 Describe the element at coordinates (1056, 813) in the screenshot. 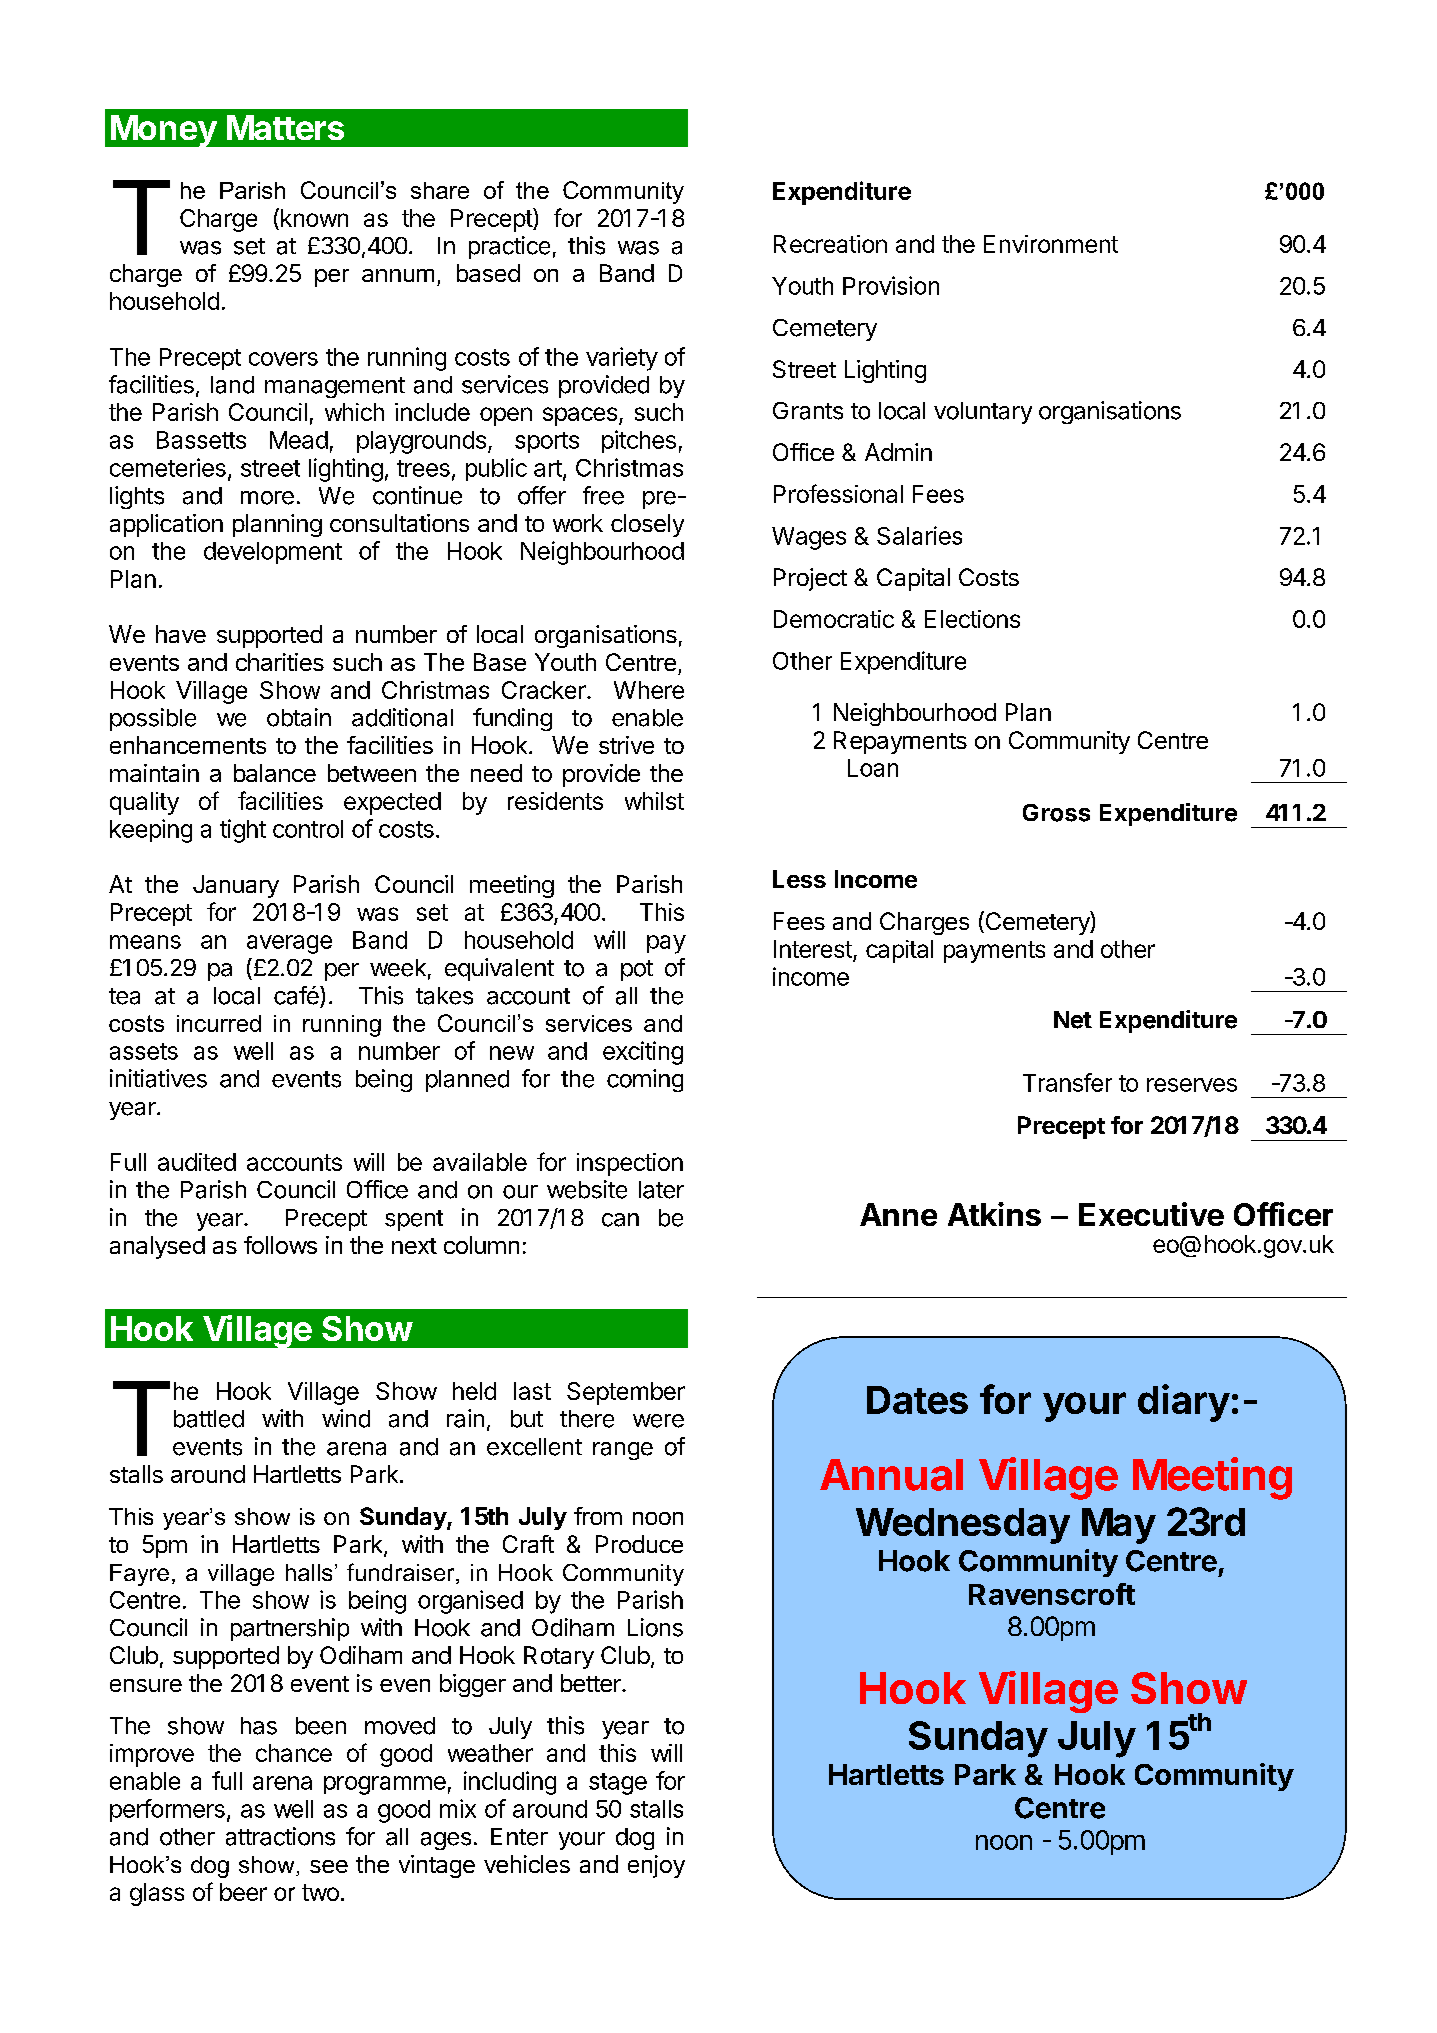

I see `Gross` at that location.
